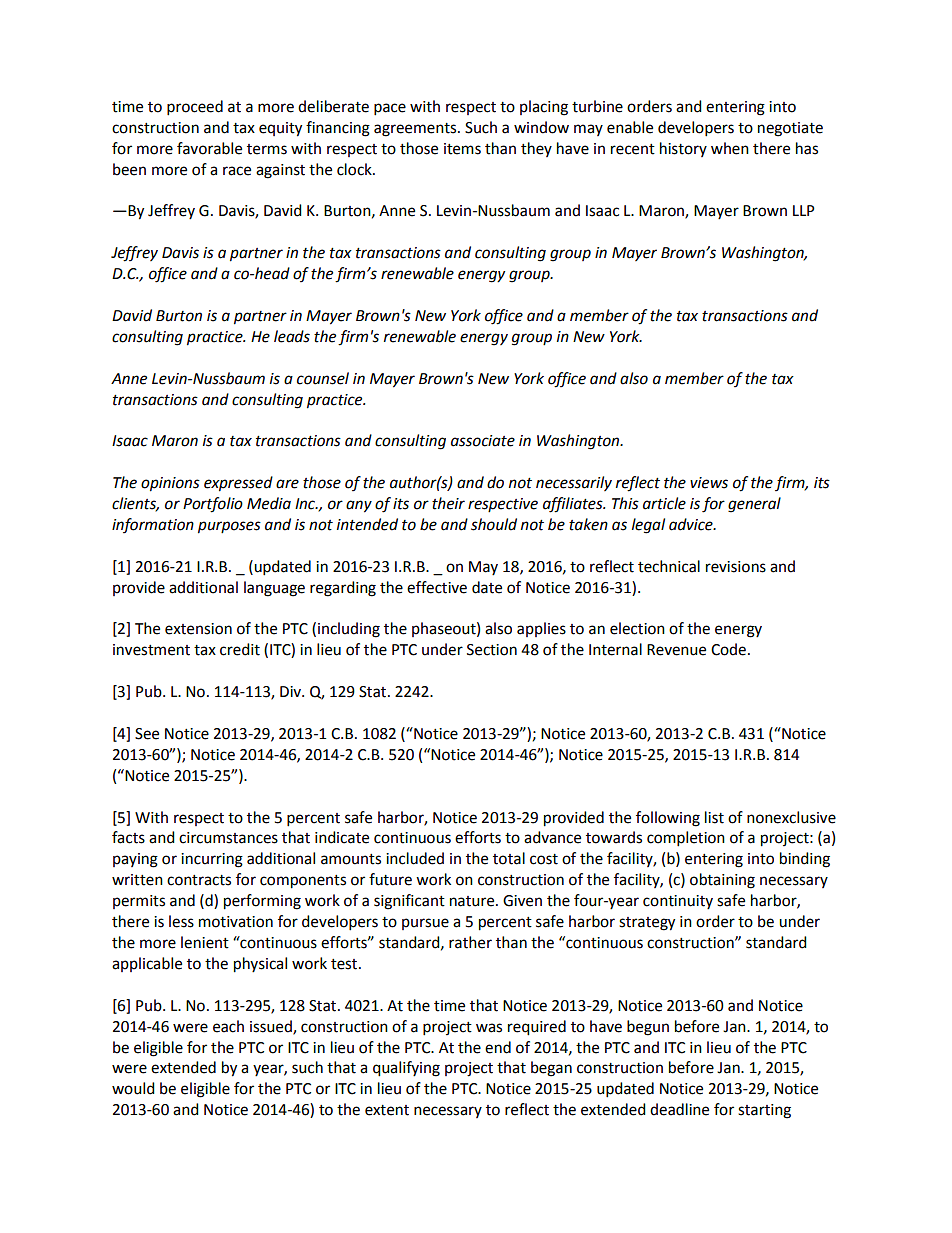  What do you see at coordinates (730, 148) in the screenshot?
I see `when` at bounding box center [730, 148].
